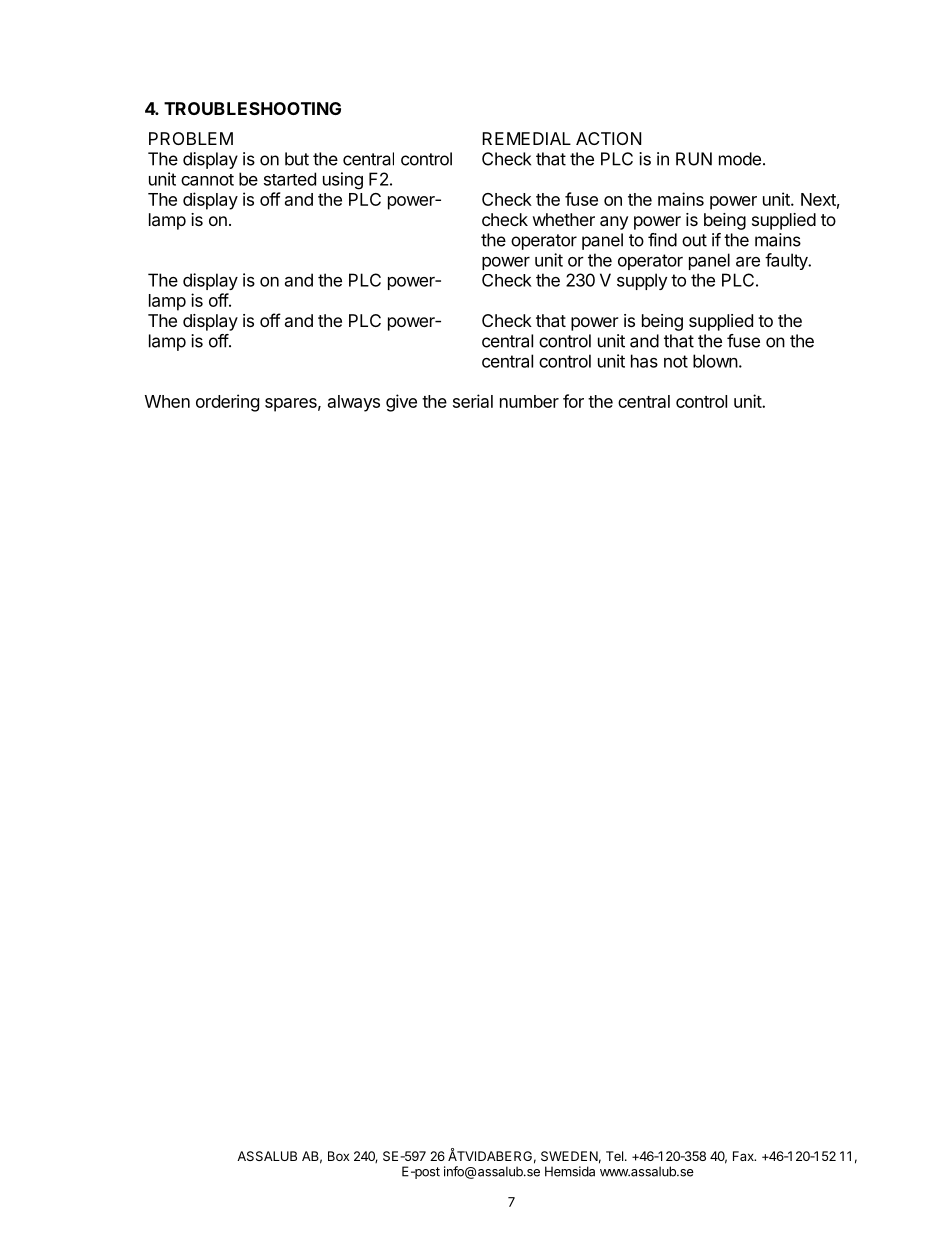  I want to click on serial, so click(473, 401).
